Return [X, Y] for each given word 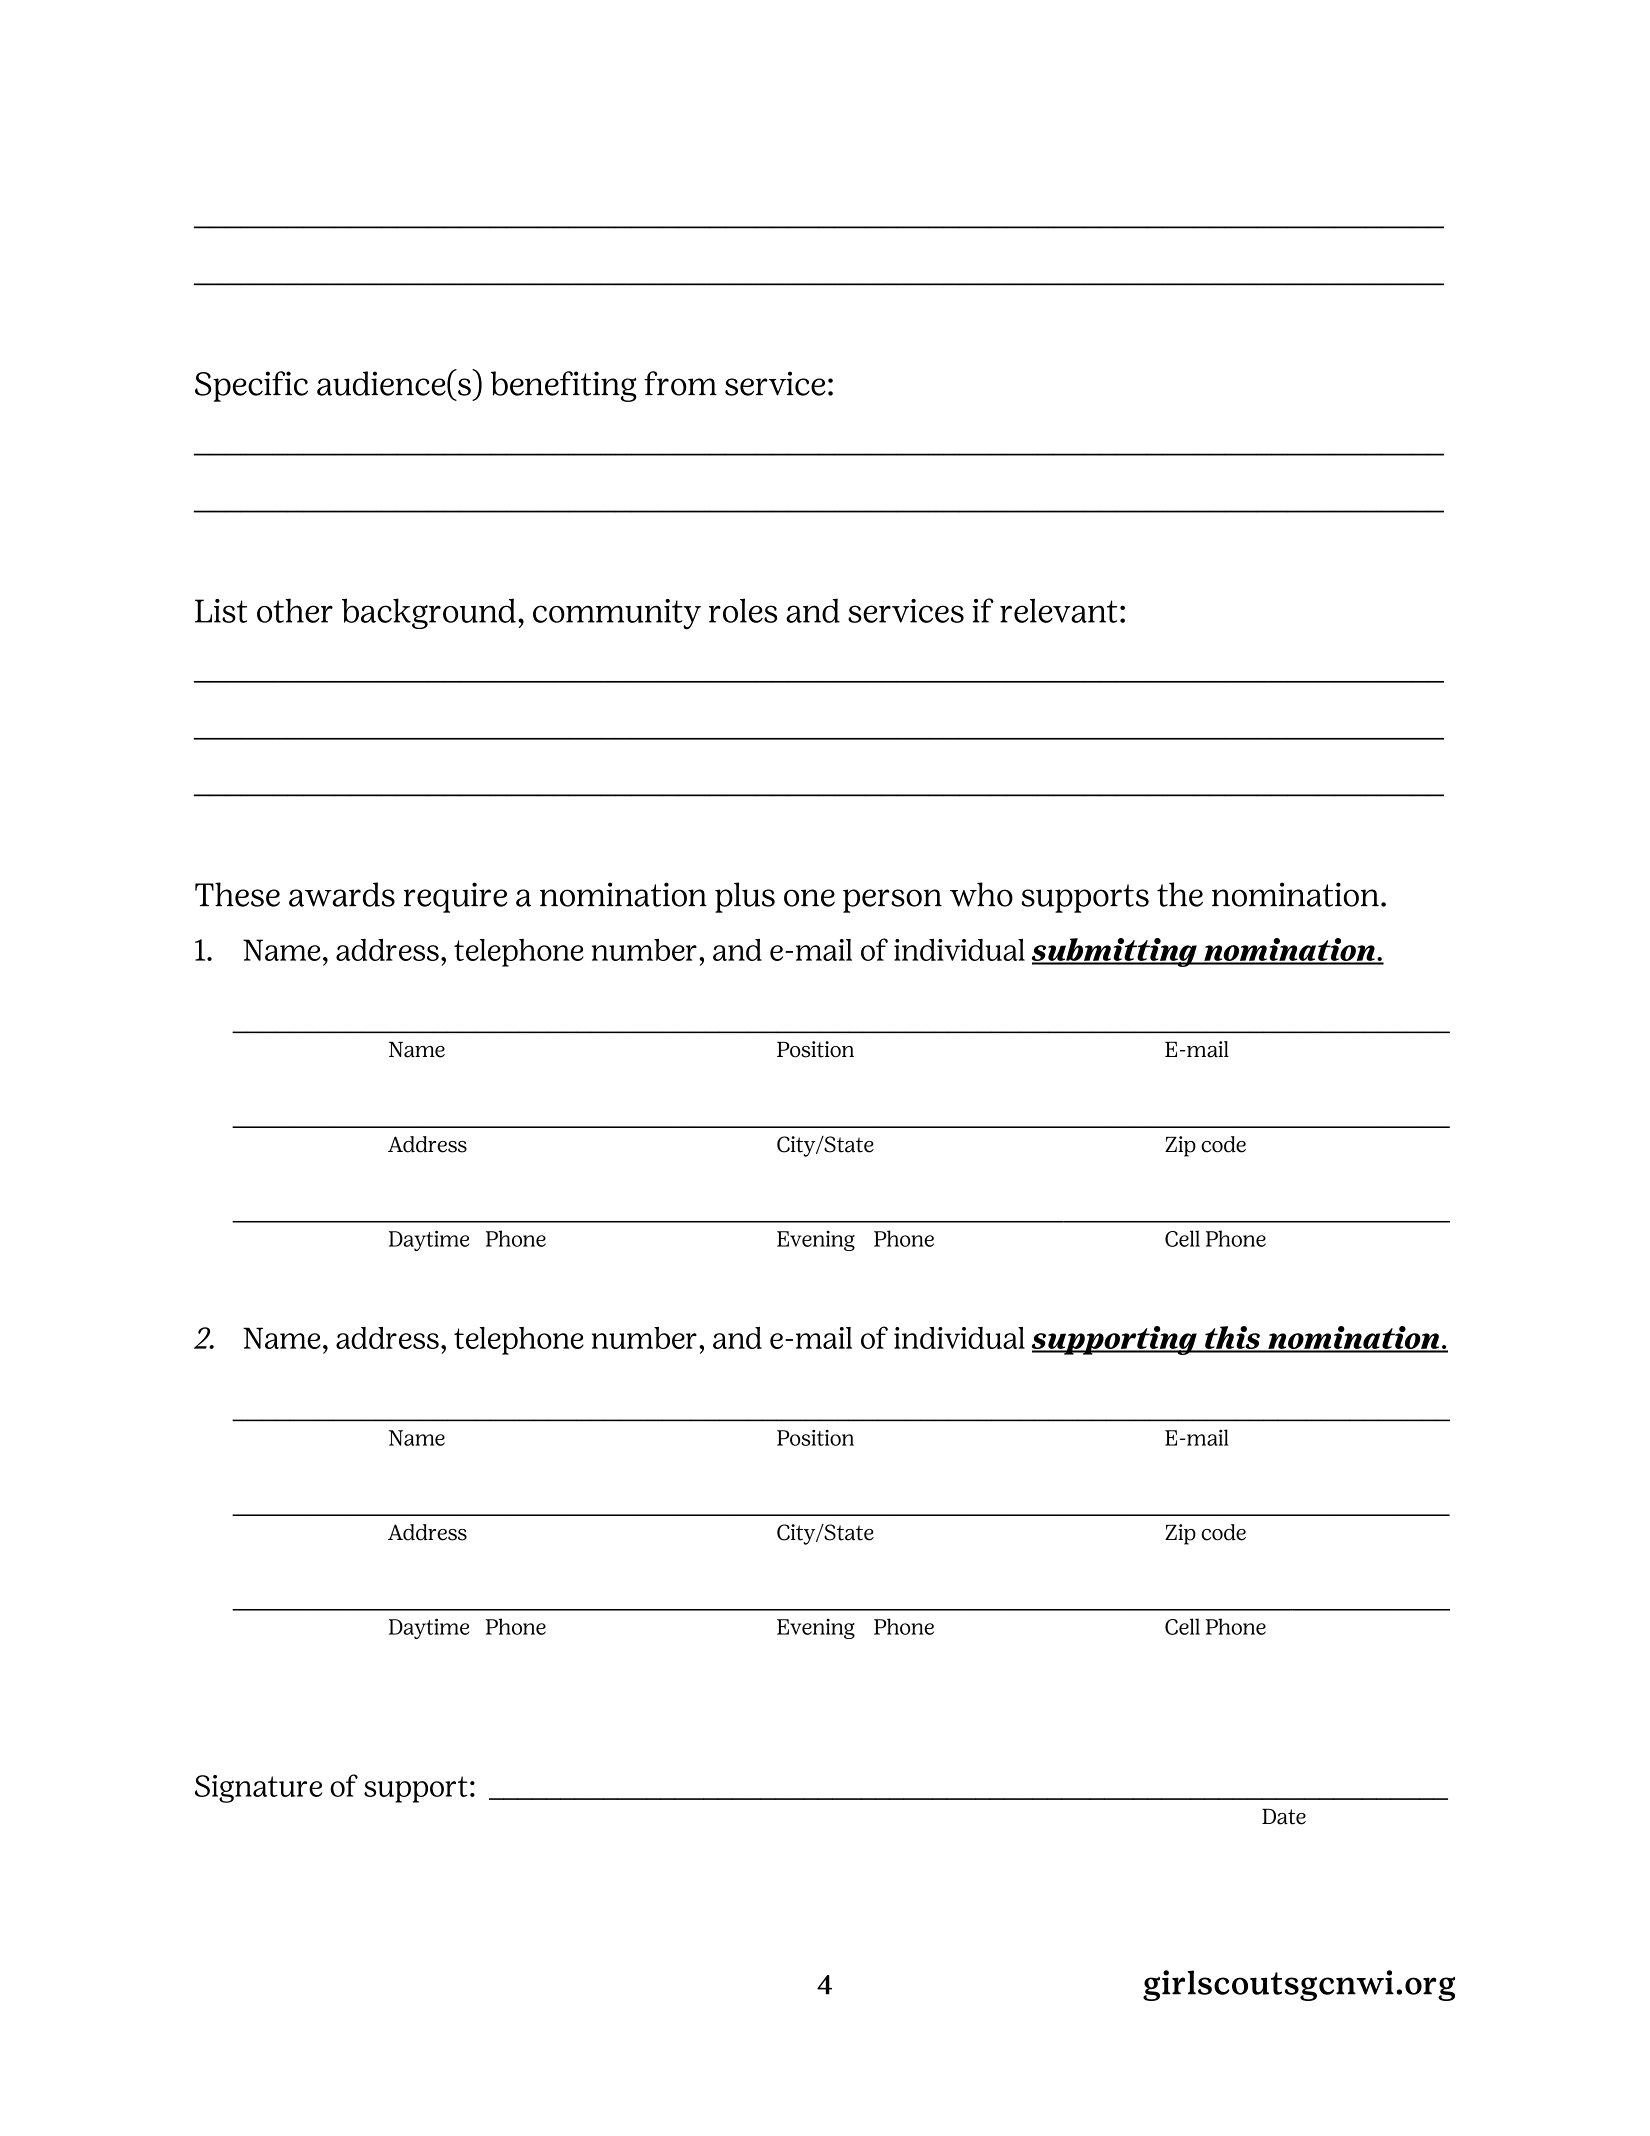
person [892, 901]
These [237, 894]
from [680, 383]
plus [745, 897]
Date [1284, 1816]
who [981, 894]
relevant [1058, 610]
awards [342, 894]
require [456, 897]
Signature [258, 1789]
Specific [251, 386]
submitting [1115, 952]
